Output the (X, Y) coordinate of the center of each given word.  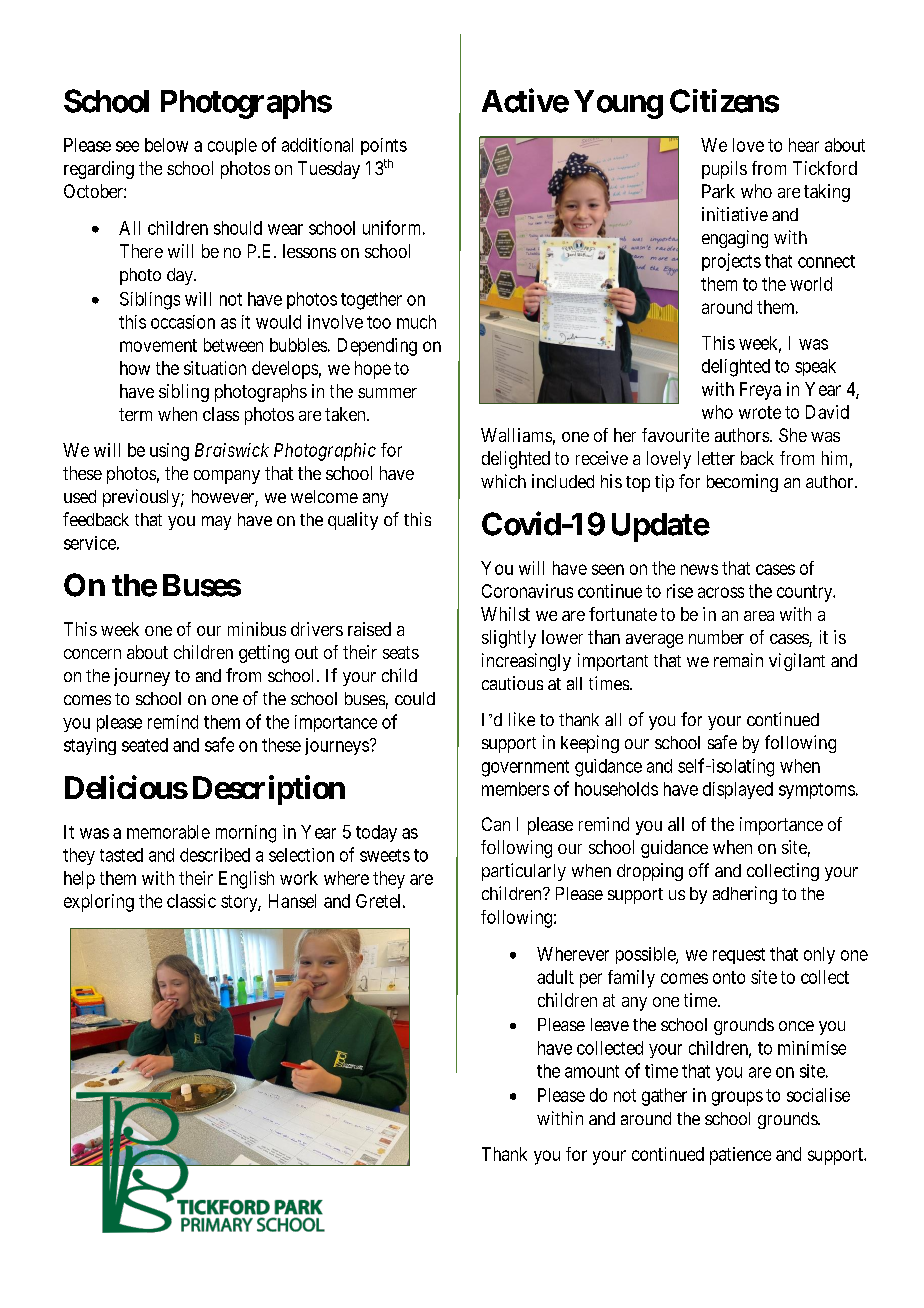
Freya (760, 391)
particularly (524, 872)
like (522, 719)
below (166, 145)
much (416, 322)
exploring (99, 903)
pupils (724, 170)
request (739, 956)
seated (145, 745)
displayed (738, 790)
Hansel (292, 901)
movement (158, 345)
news (699, 569)
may (216, 523)
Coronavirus (527, 591)
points (384, 146)
